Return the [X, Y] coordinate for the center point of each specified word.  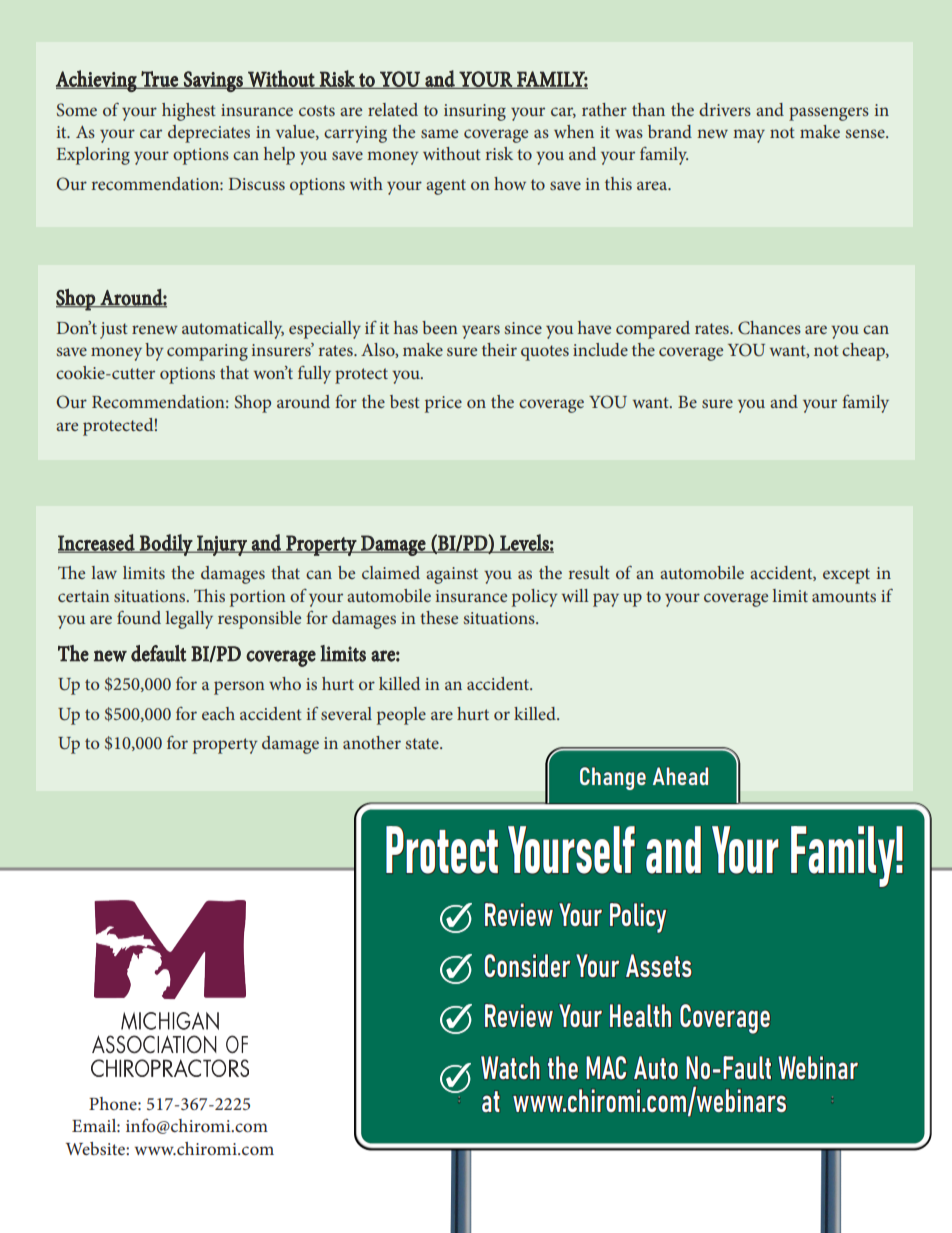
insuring [475, 112]
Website [96, 1148]
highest [189, 112]
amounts [844, 596]
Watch [510, 1067]
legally [189, 620]
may [749, 136]
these [439, 617]
